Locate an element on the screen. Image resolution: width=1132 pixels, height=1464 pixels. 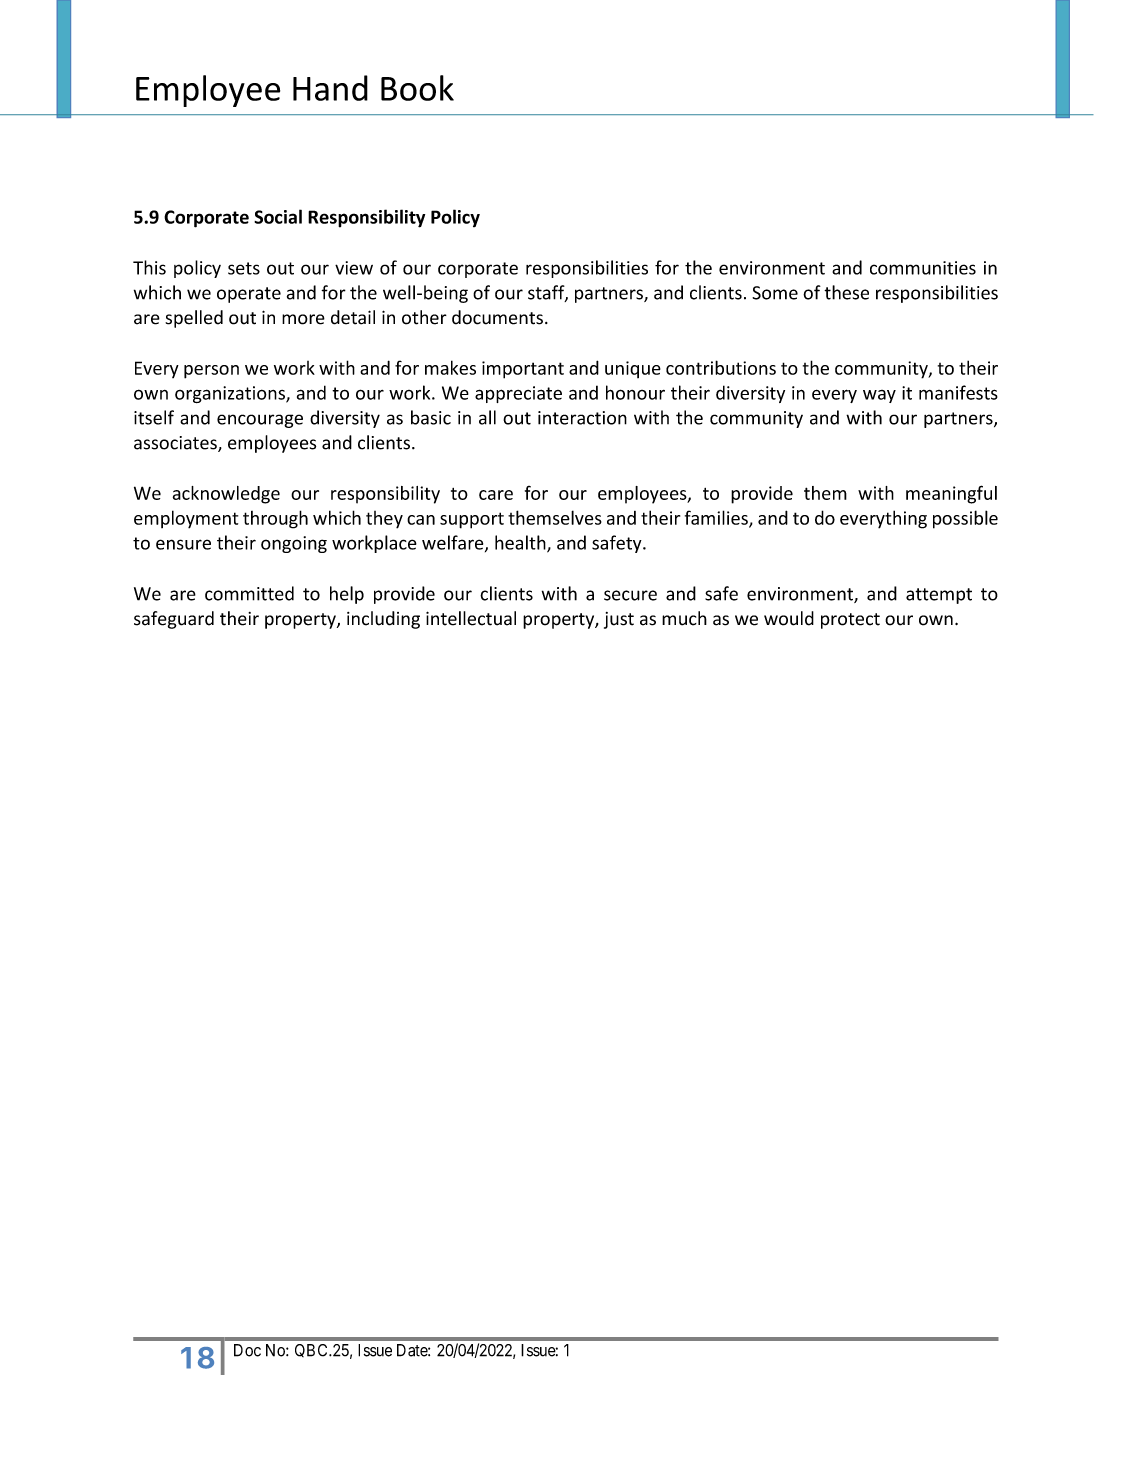
Hand is located at coordinates (330, 88).
